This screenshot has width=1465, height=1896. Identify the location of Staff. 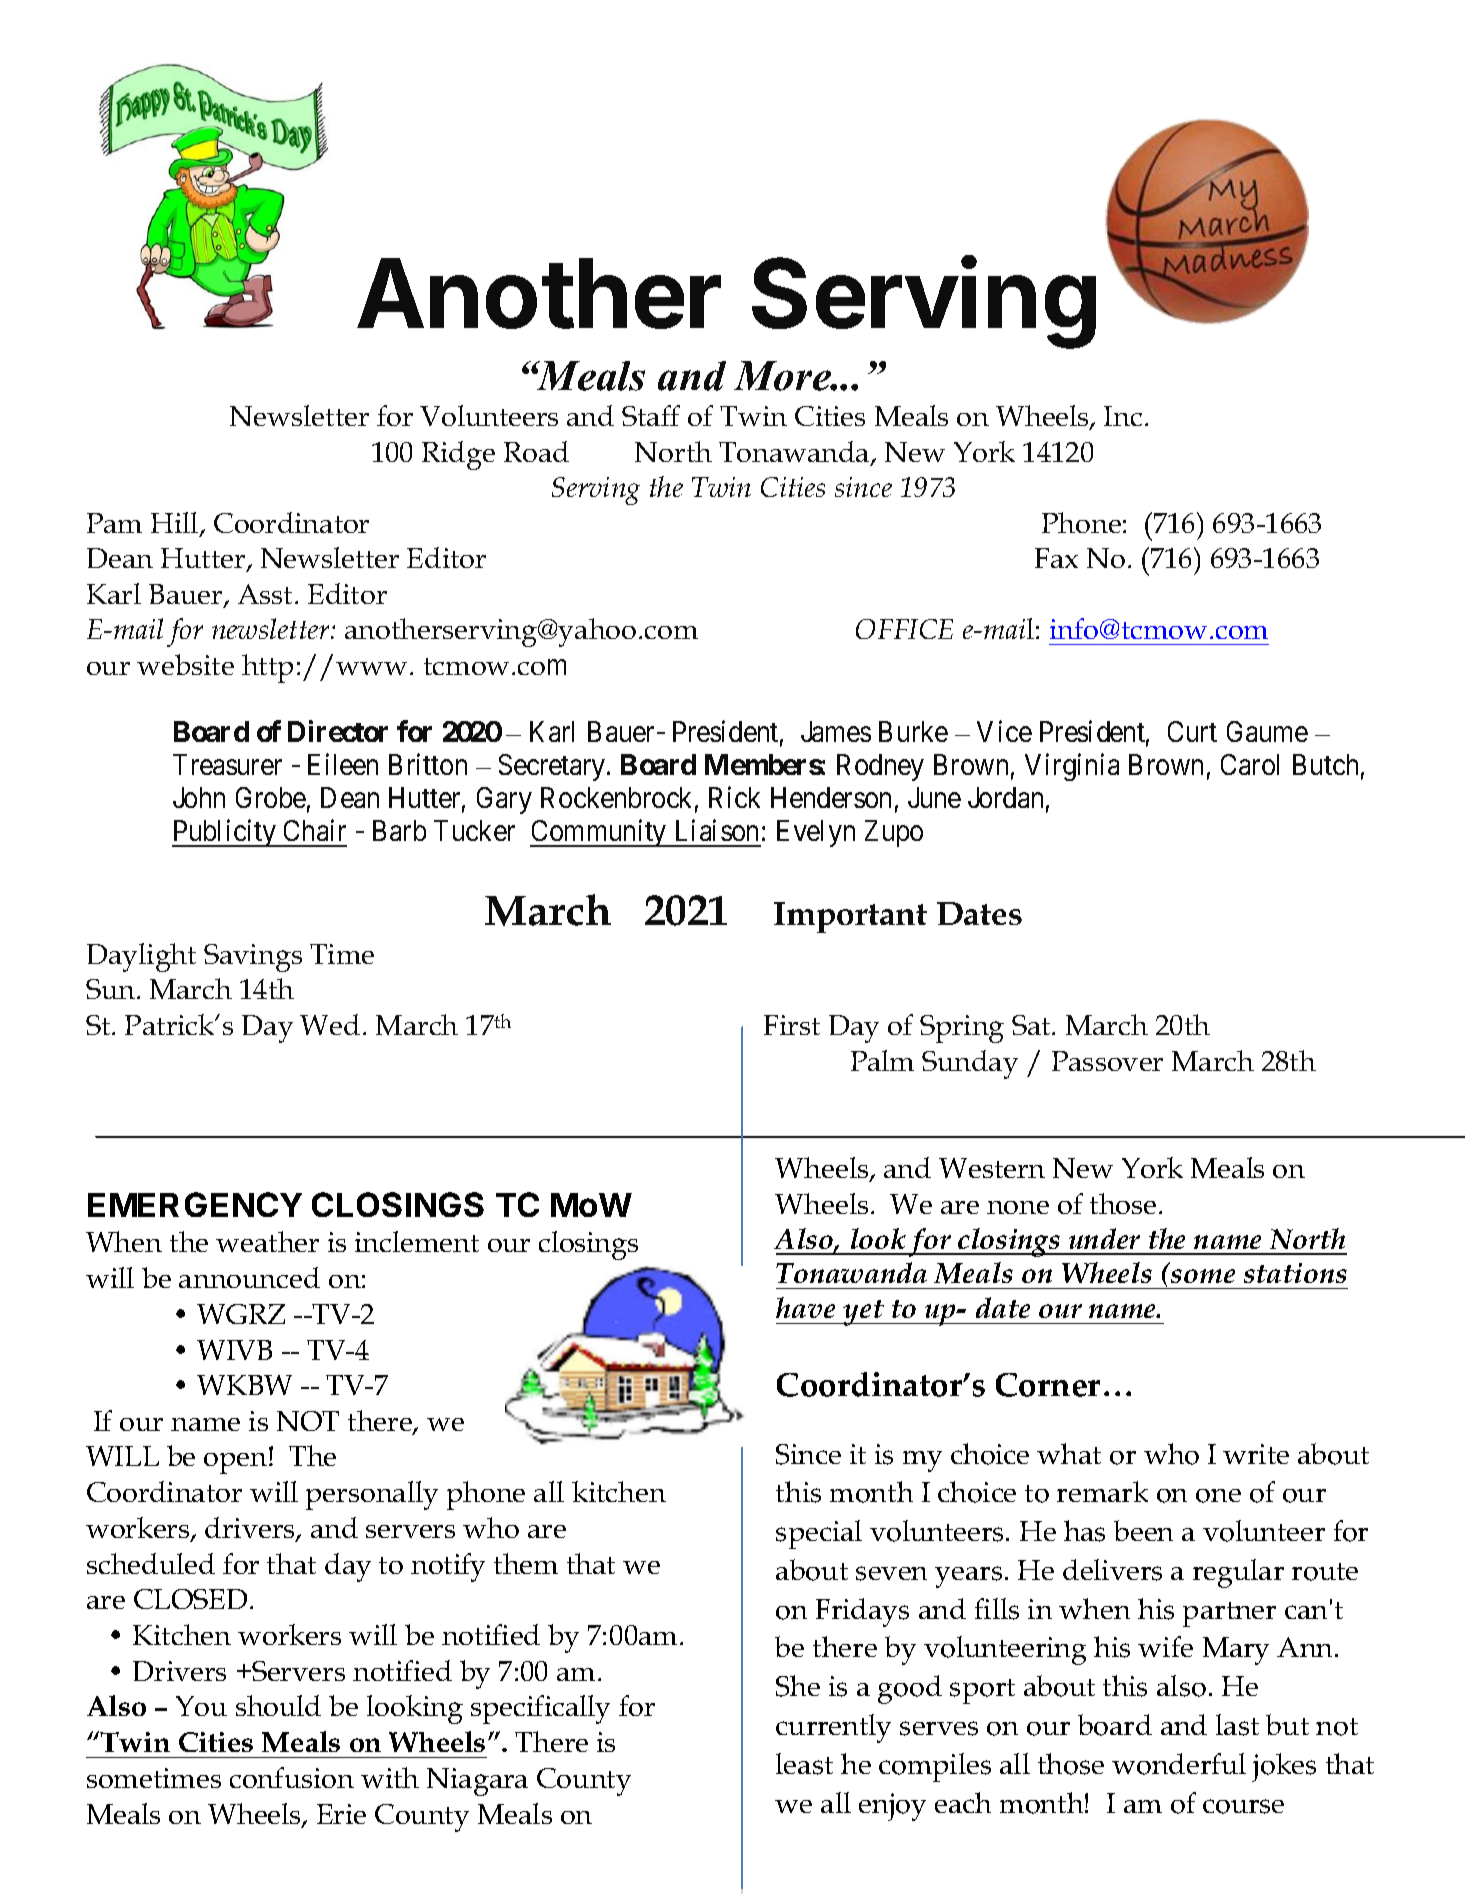
(651, 415).
